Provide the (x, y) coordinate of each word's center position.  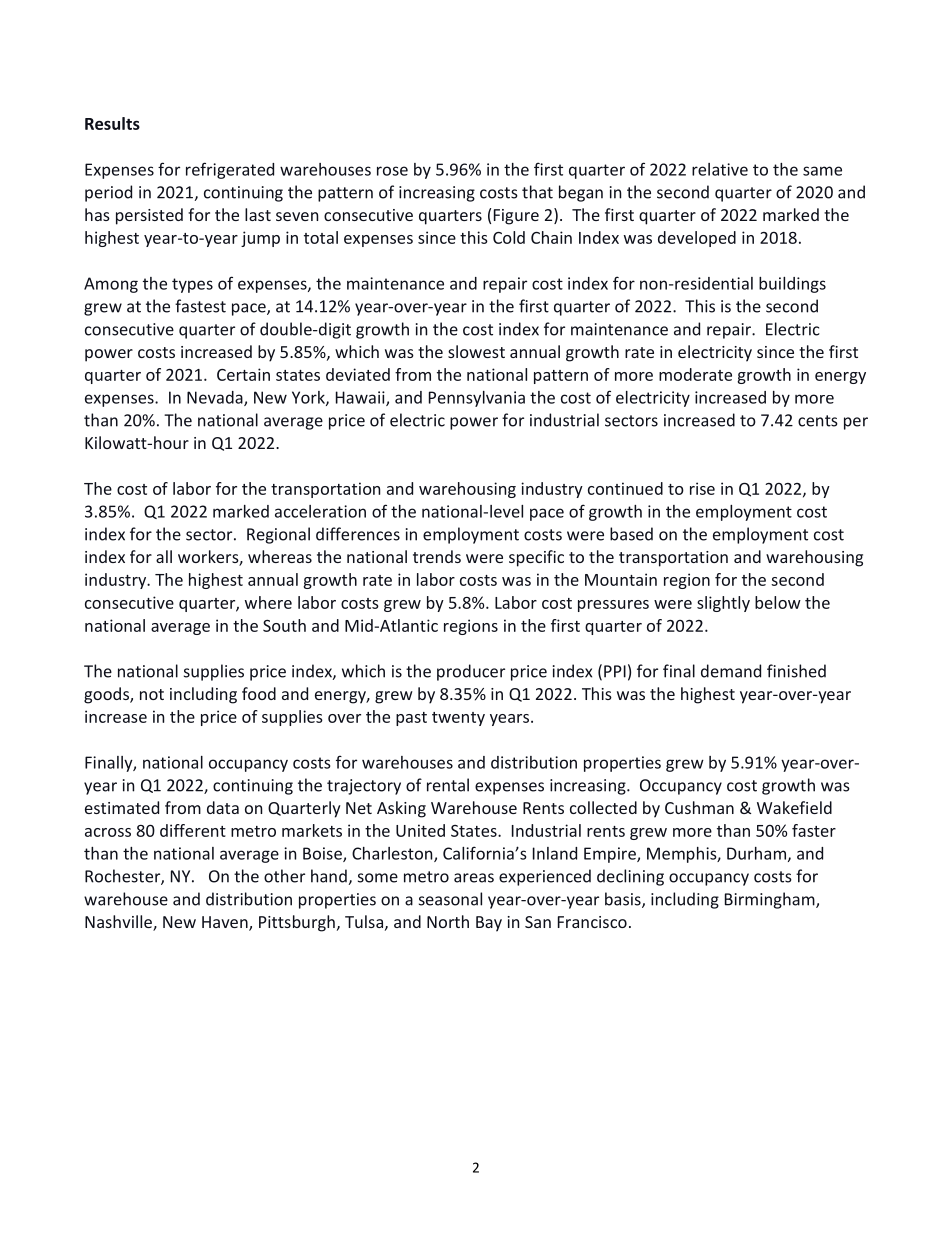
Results (112, 123)
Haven (226, 923)
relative (720, 169)
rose (392, 171)
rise (702, 488)
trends (437, 556)
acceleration (320, 511)
